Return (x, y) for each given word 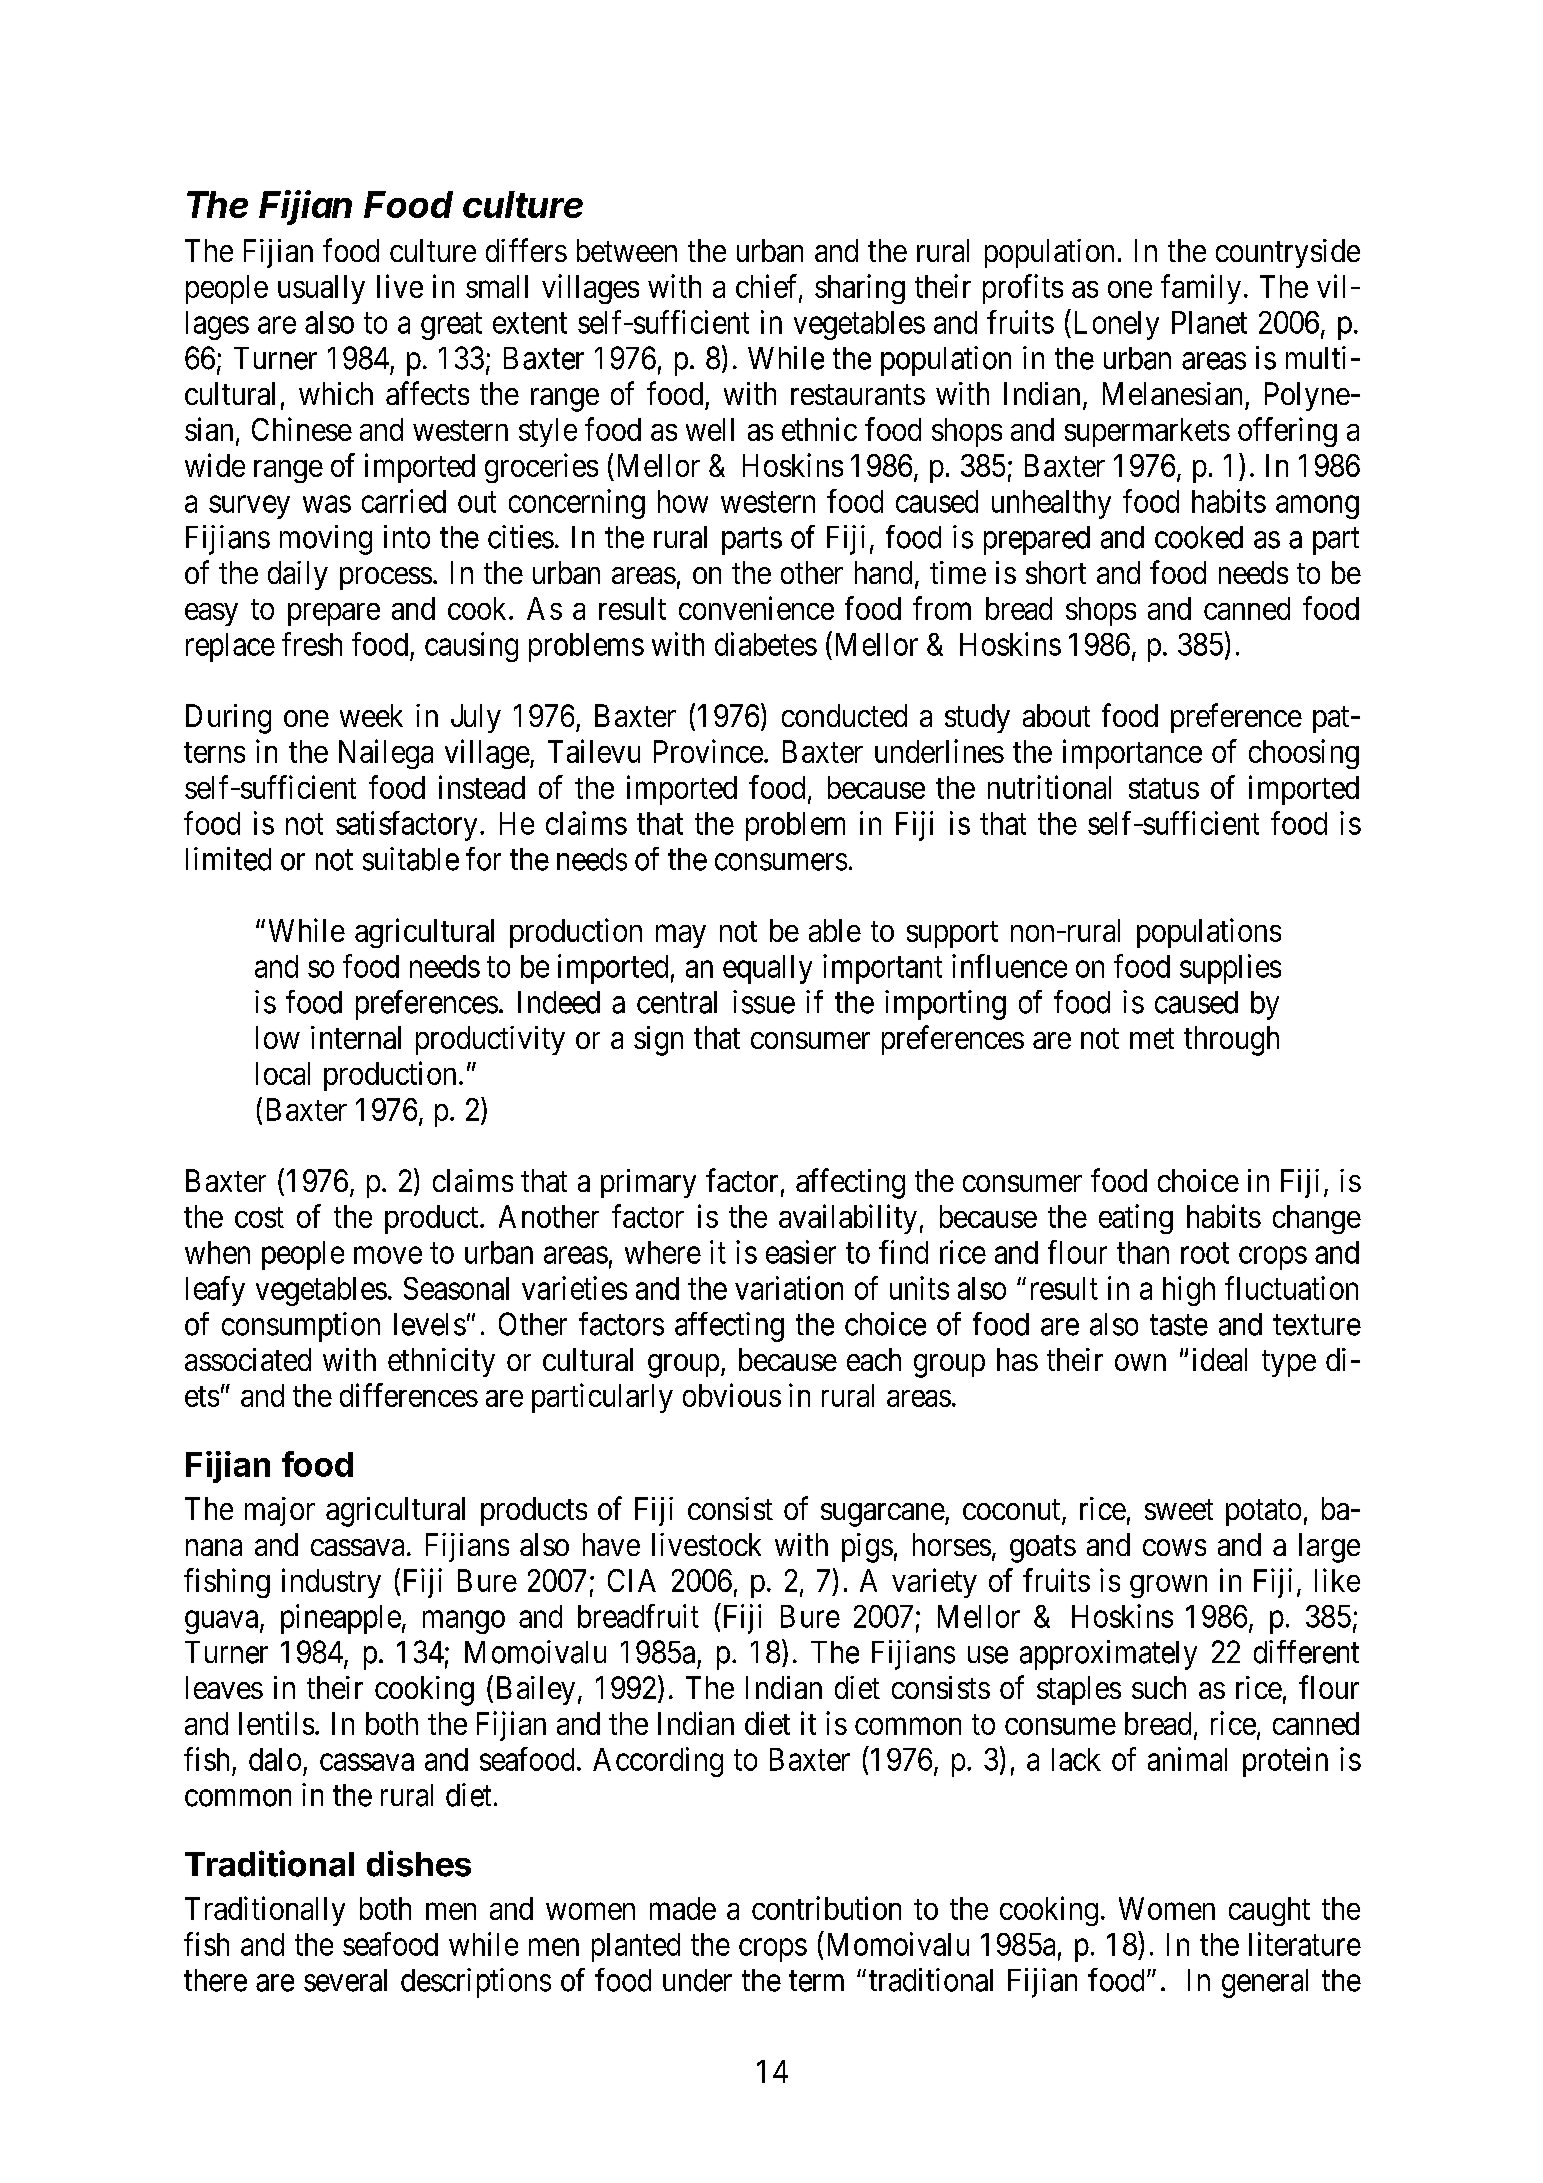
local (283, 1073)
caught (1269, 1911)
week (371, 715)
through (1231, 1041)
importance (1132, 754)
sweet (1179, 1510)
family (1201, 289)
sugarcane (883, 1515)
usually (321, 289)
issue (764, 1002)
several (345, 1980)
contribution (826, 1908)
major (280, 1511)
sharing (860, 289)
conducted (844, 715)
